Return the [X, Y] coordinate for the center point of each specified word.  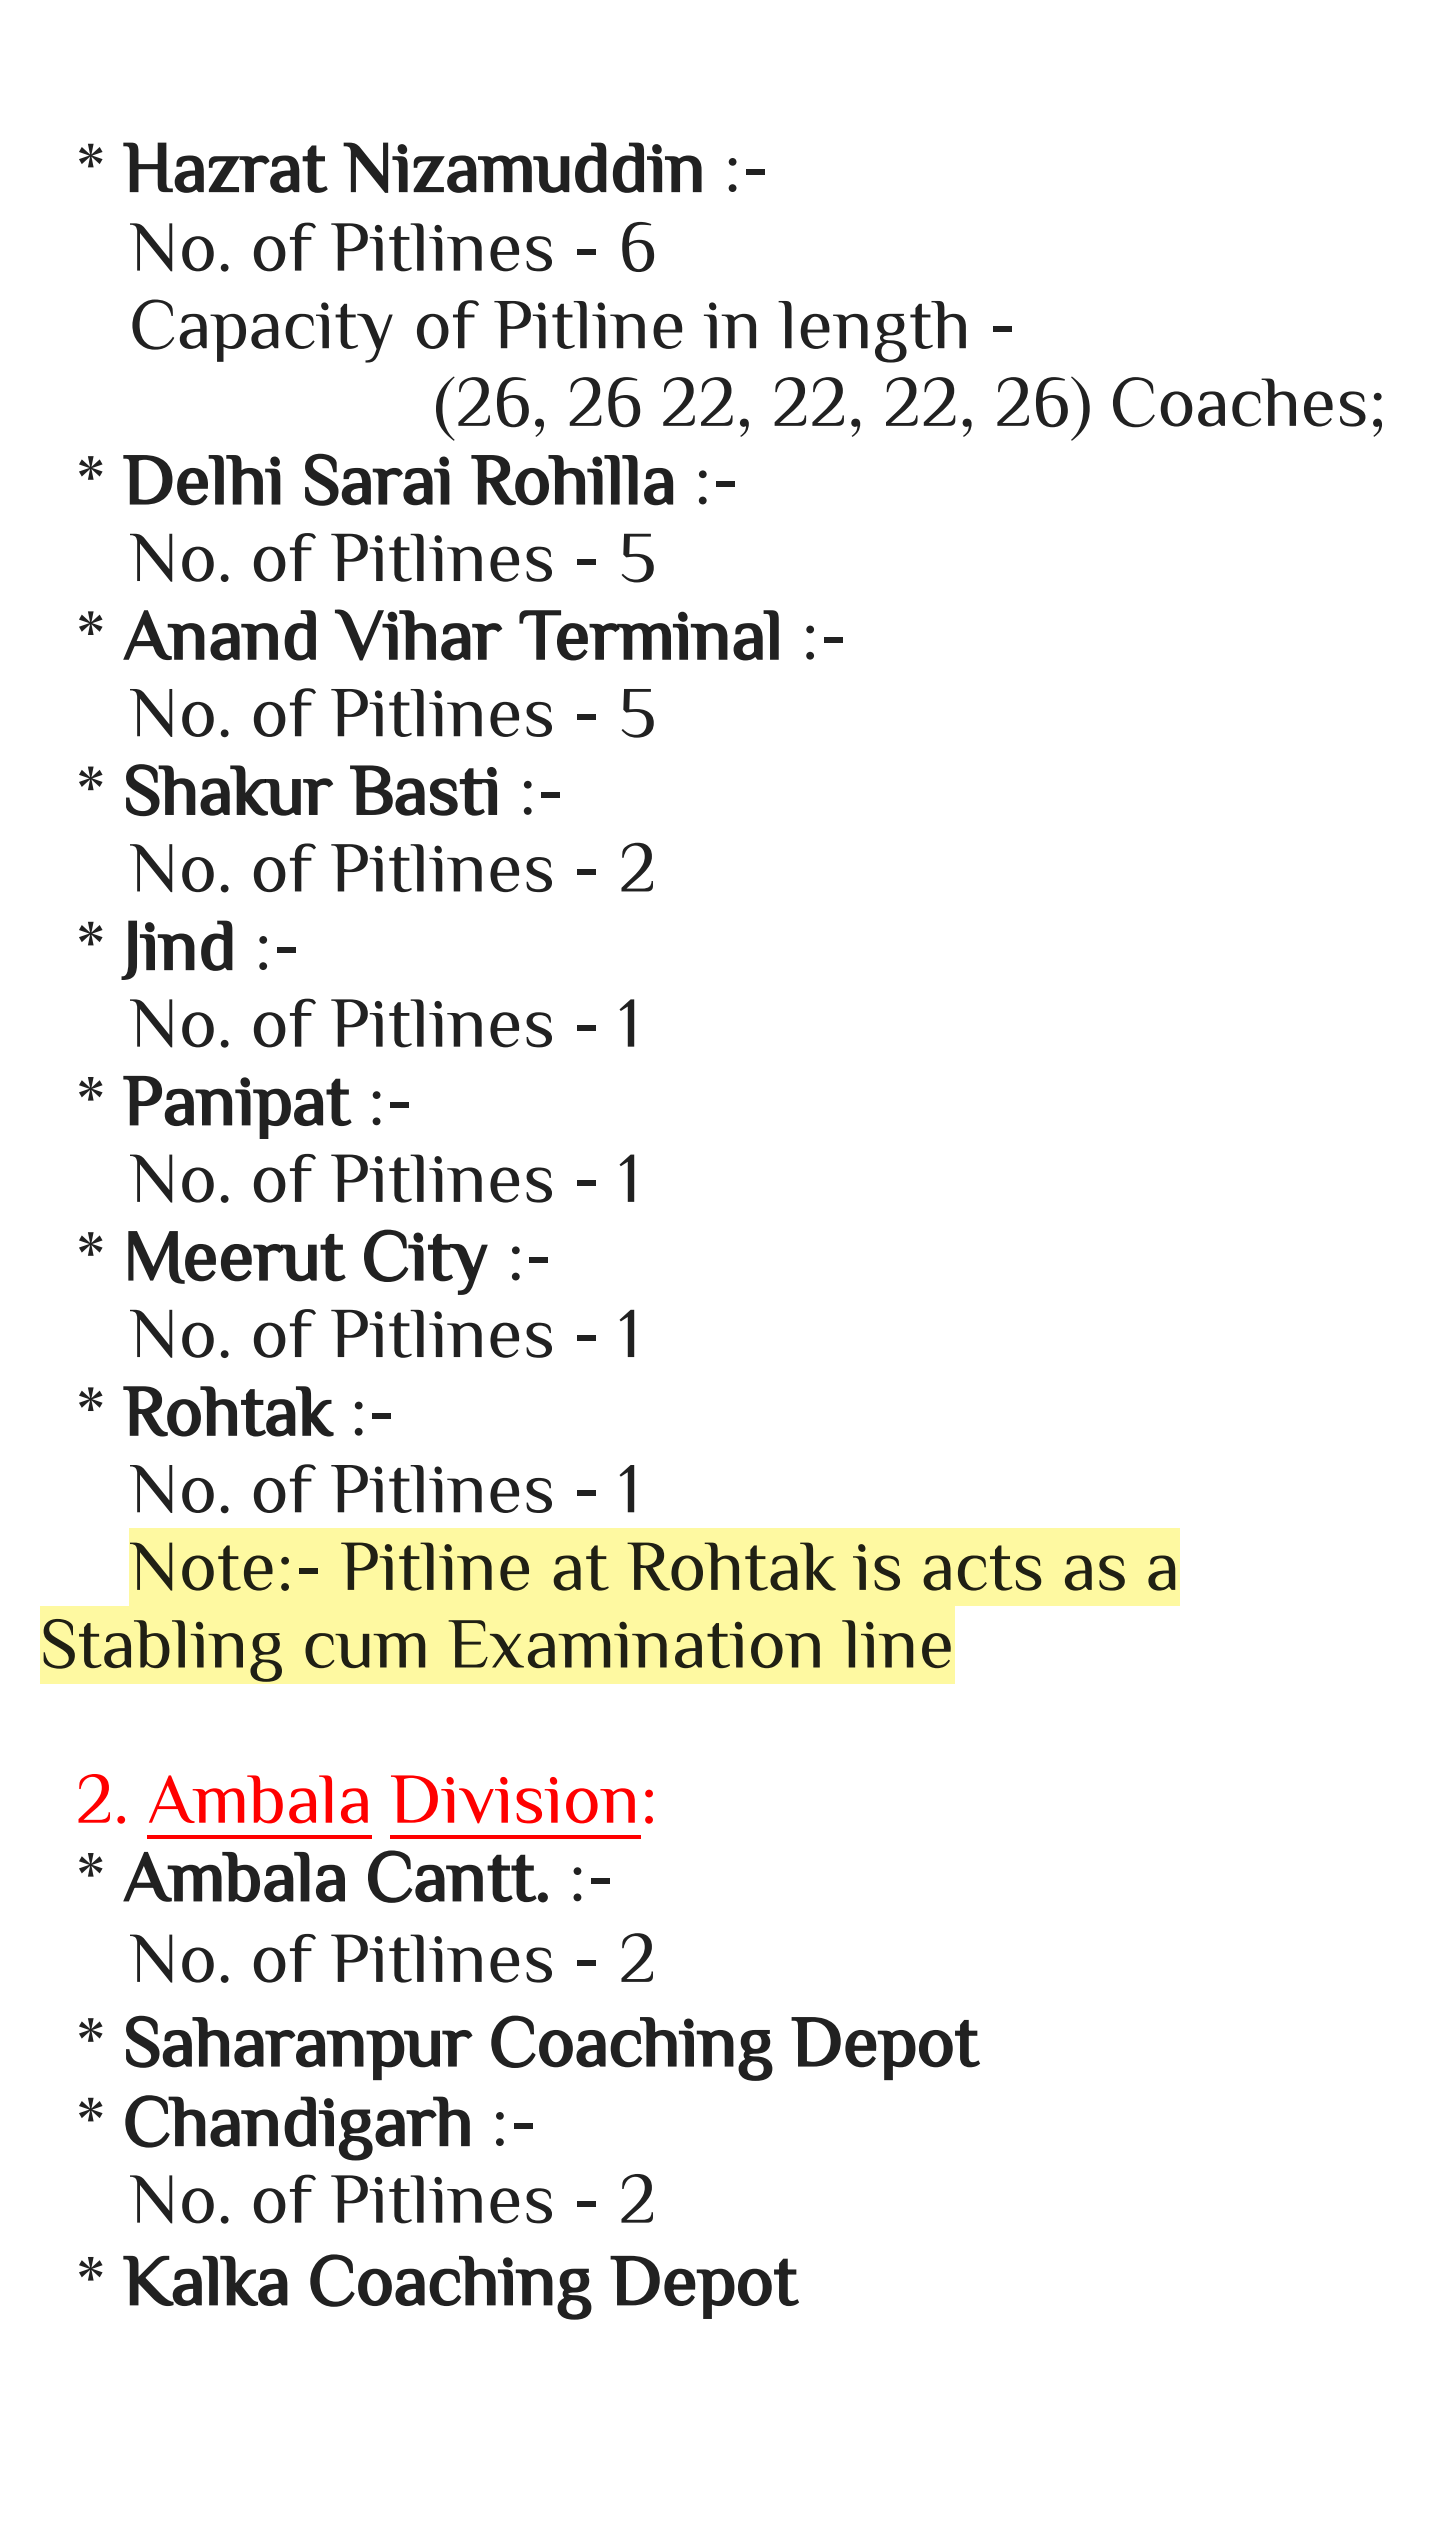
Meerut [237, 1257]
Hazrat [225, 167]
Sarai [377, 479]
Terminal [649, 635]
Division [513, 1799]
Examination [634, 1644]
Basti [423, 790]
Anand [219, 635]
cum [365, 1650]
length [872, 332]
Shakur [229, 790]
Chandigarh [297, 2128]
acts [982, 1568]
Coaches [1239, 402]
